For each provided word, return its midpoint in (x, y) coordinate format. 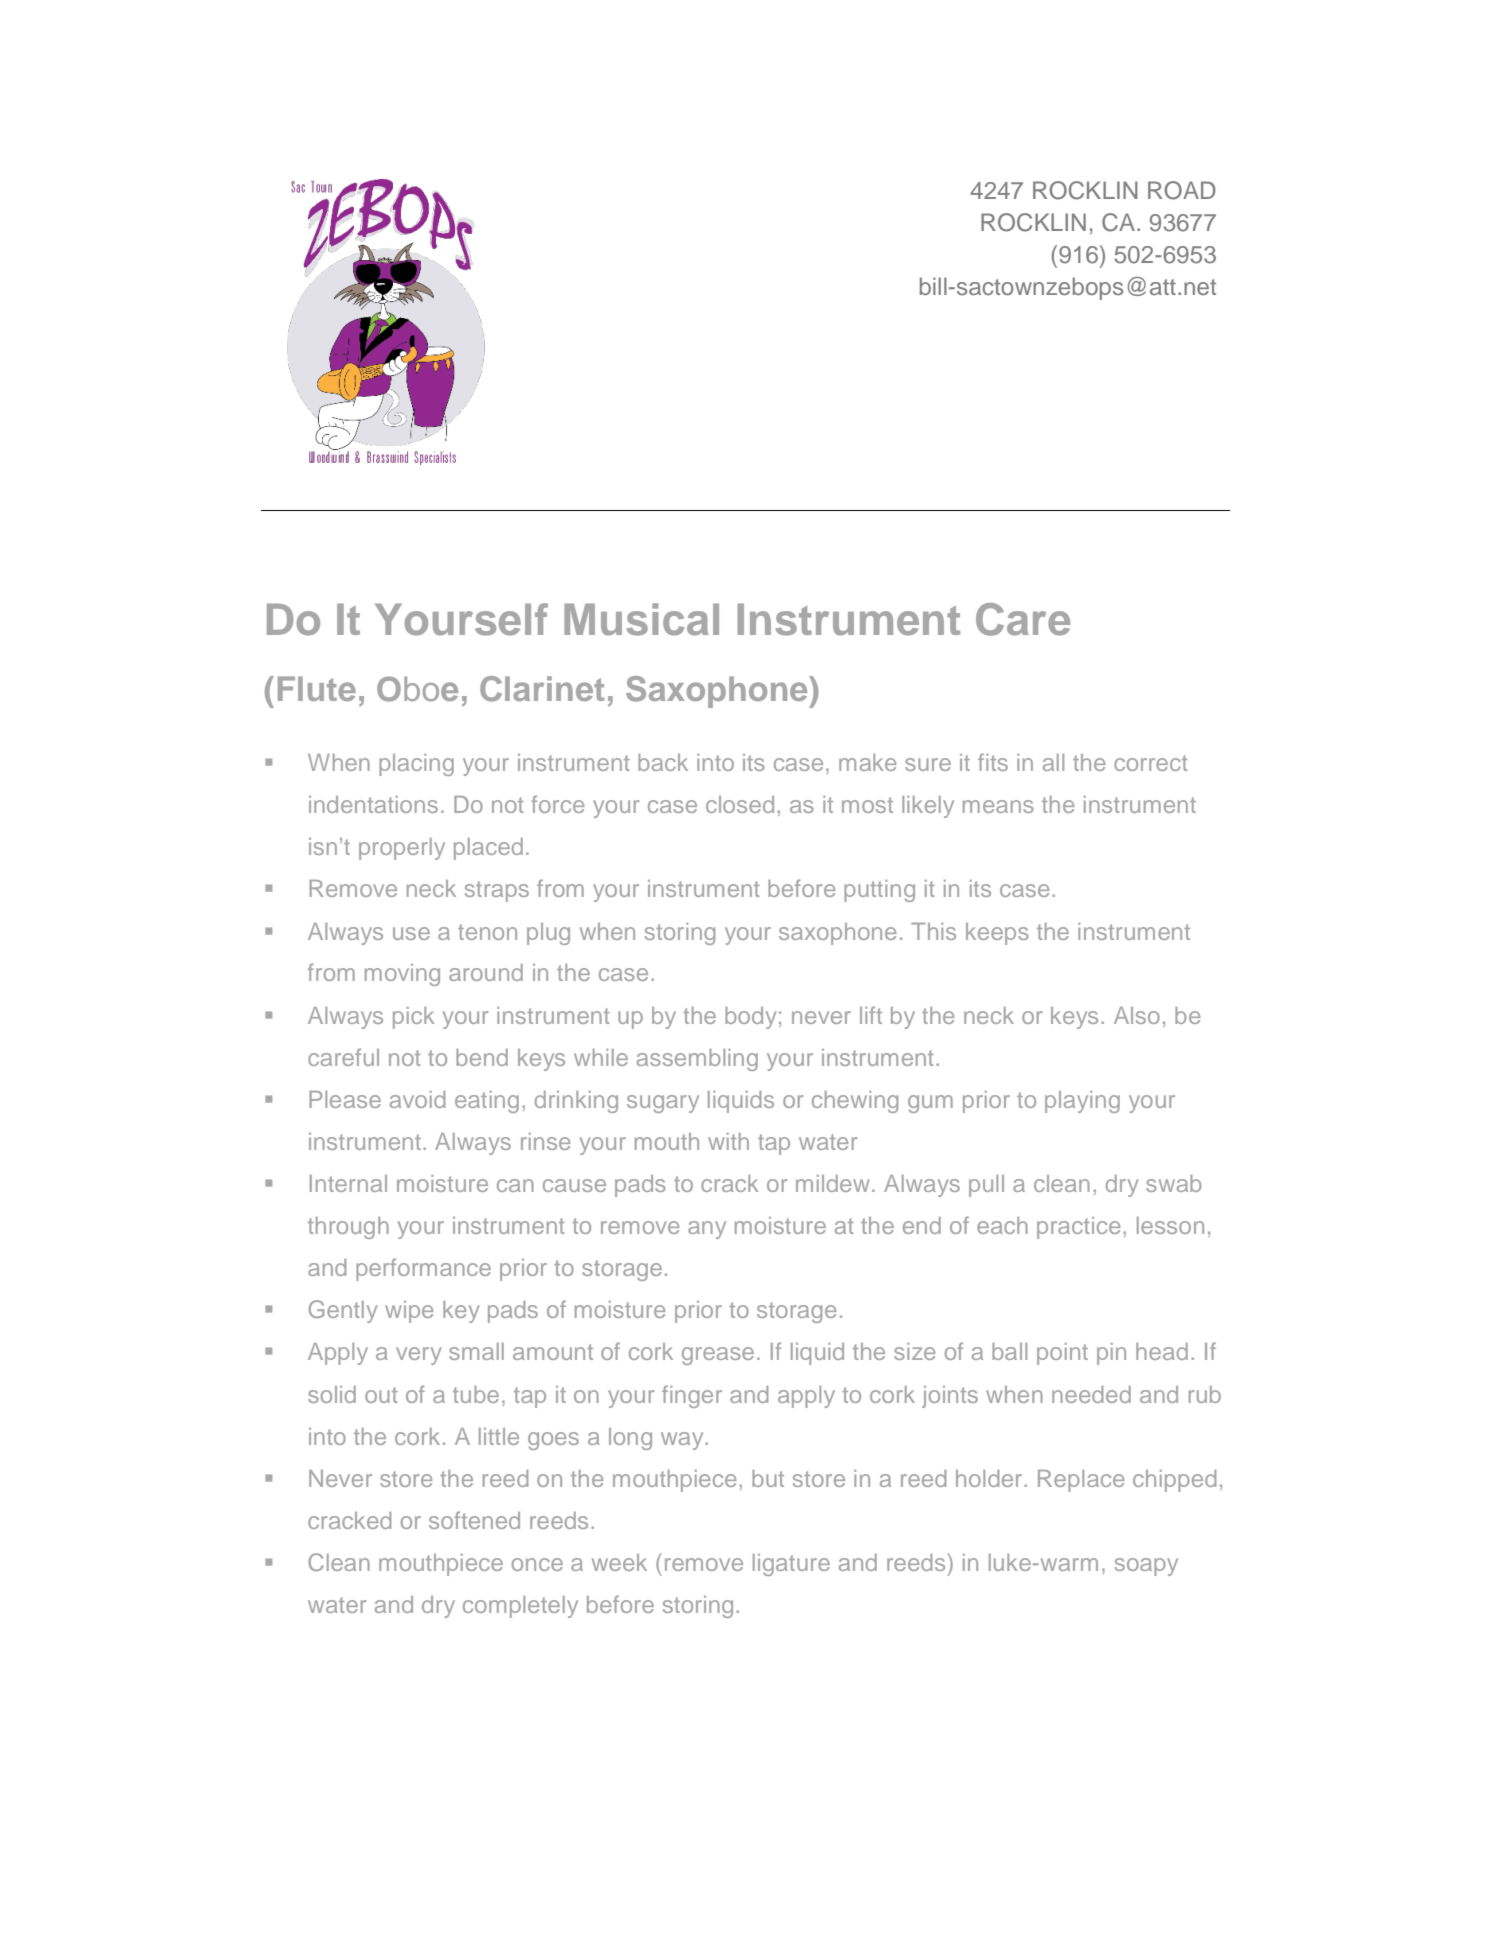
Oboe (417, 689)
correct (1151, 763)
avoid (417, 1099)
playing (1082, 1102)
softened (474, 1520)
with (728, 1141)
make (867, 762)
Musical (641, 619)
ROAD (1182, 190)
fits (993, 762)
